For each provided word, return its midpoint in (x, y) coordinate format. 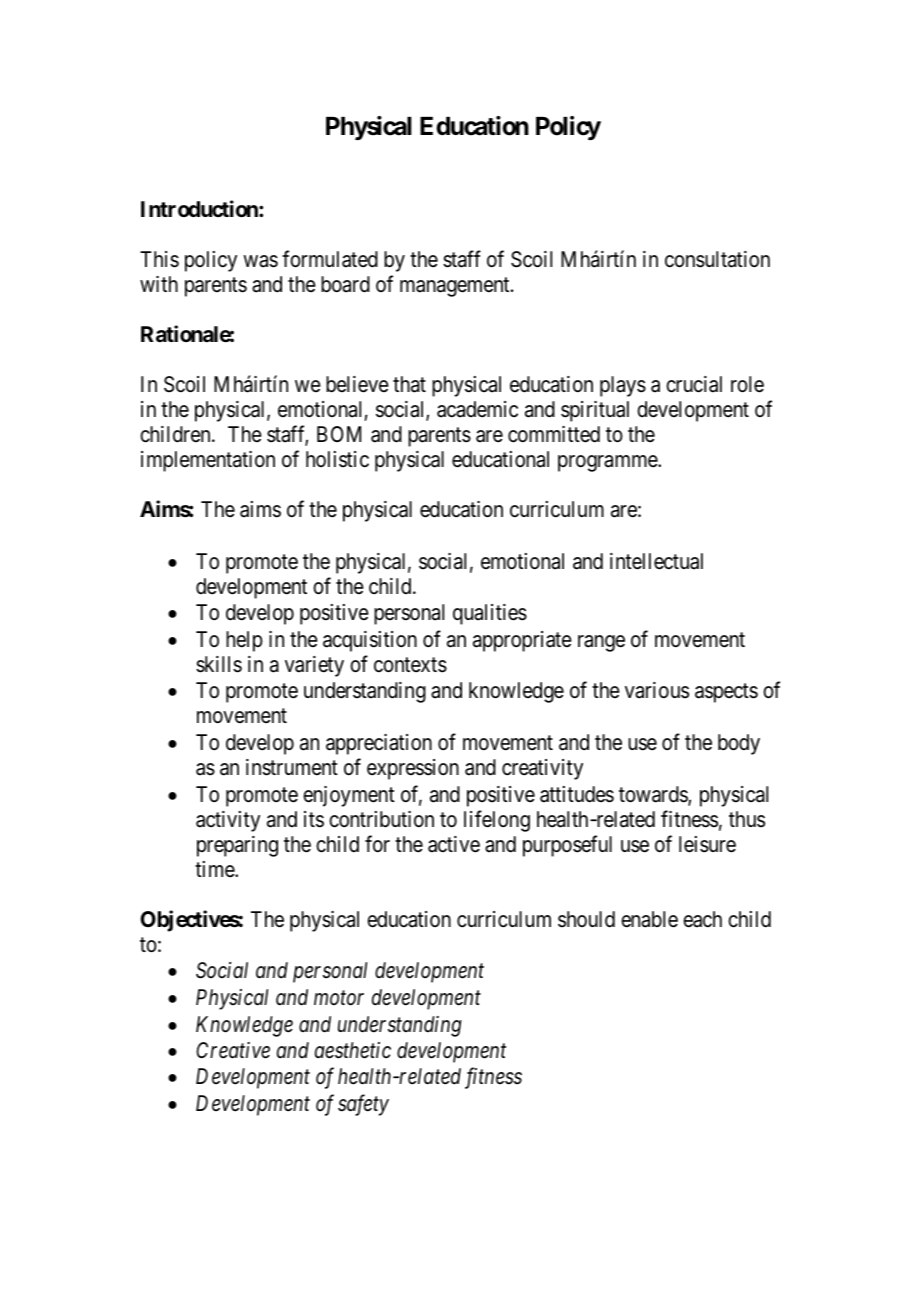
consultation (717, 259)
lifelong (497, 821)
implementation (208, 461)
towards (654, 795)
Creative (233, 1050)
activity (228, 821)
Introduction (200, 208)
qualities (490, 614)
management (456, 287)
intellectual (656, 561)
